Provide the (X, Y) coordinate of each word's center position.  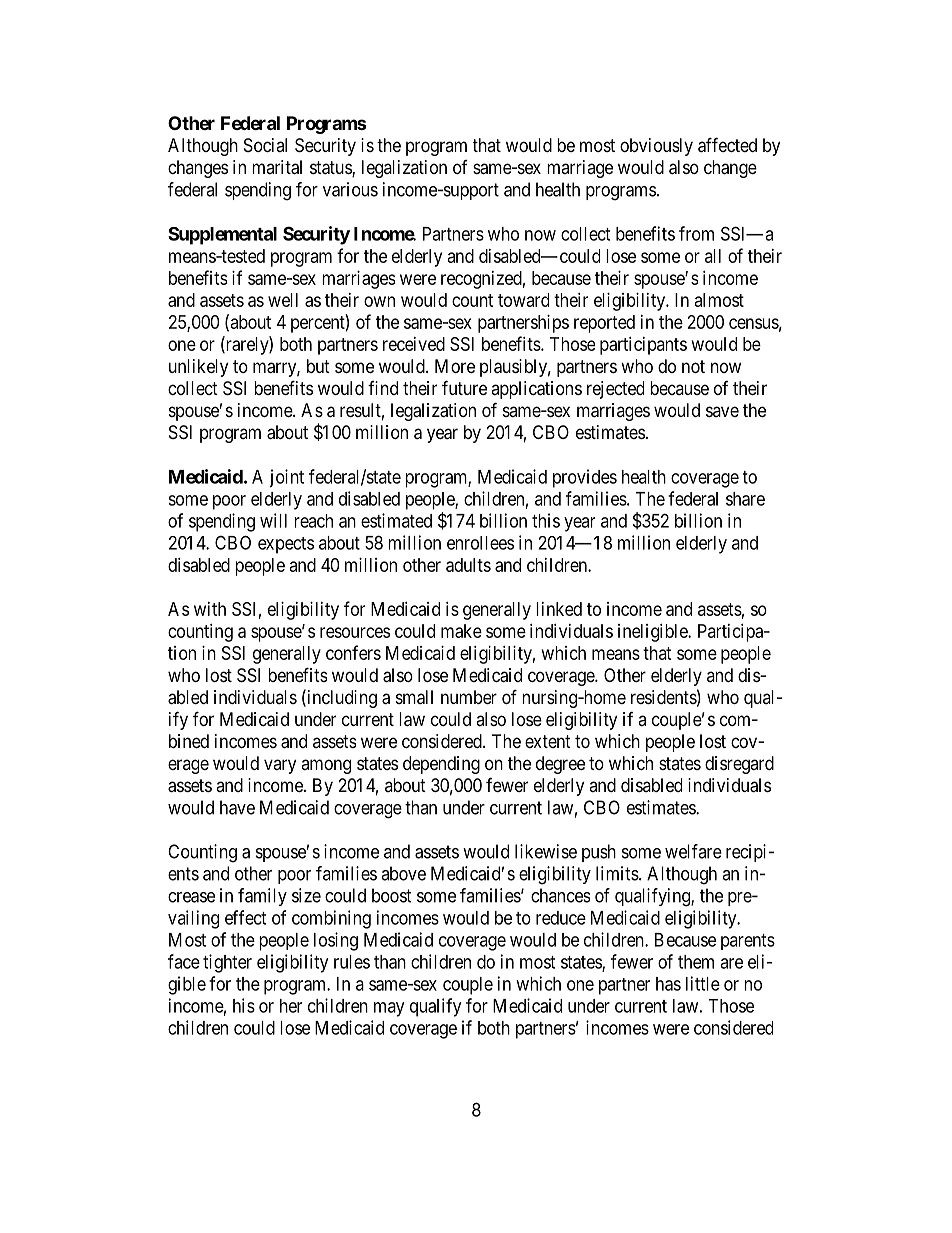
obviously (656, 147)
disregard (739, 765)
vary (280, 766)
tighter (227, 963)
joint (286, 478)
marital (277, 167)
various (350, 189)
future (464, 387)
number (469, 697)
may (389, 1009)
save (722, 411)
